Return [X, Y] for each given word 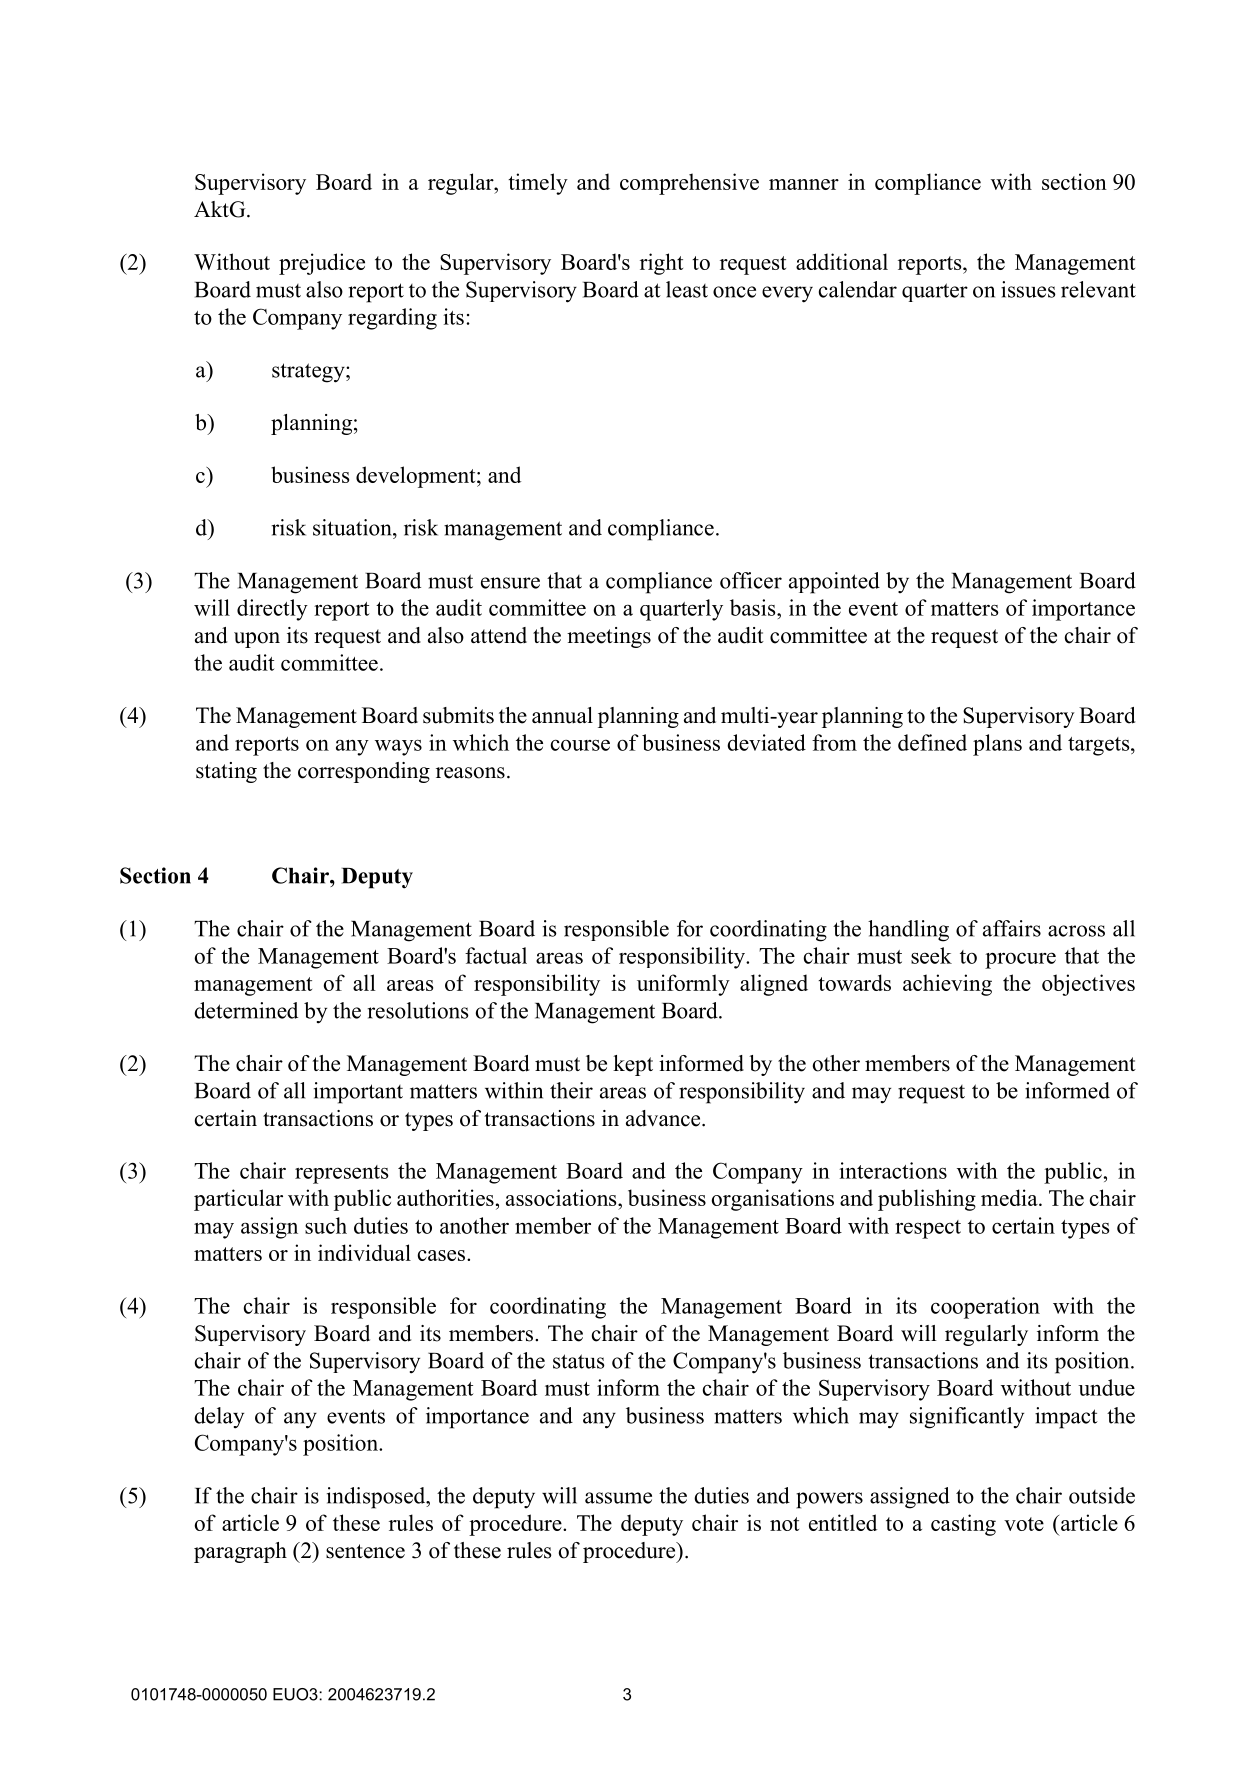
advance [664, 1118]
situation [353, 527]
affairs [1012, 928]
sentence [365, 1551]
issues [1028, 289]
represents [342, 1174]
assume [618, 1498]
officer [751, 580]
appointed [834, 583]
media [1010, 1197]
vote [1024, 1524]
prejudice [322, 264]
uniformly [683, 985]
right [661, 264]
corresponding [364, 772]
